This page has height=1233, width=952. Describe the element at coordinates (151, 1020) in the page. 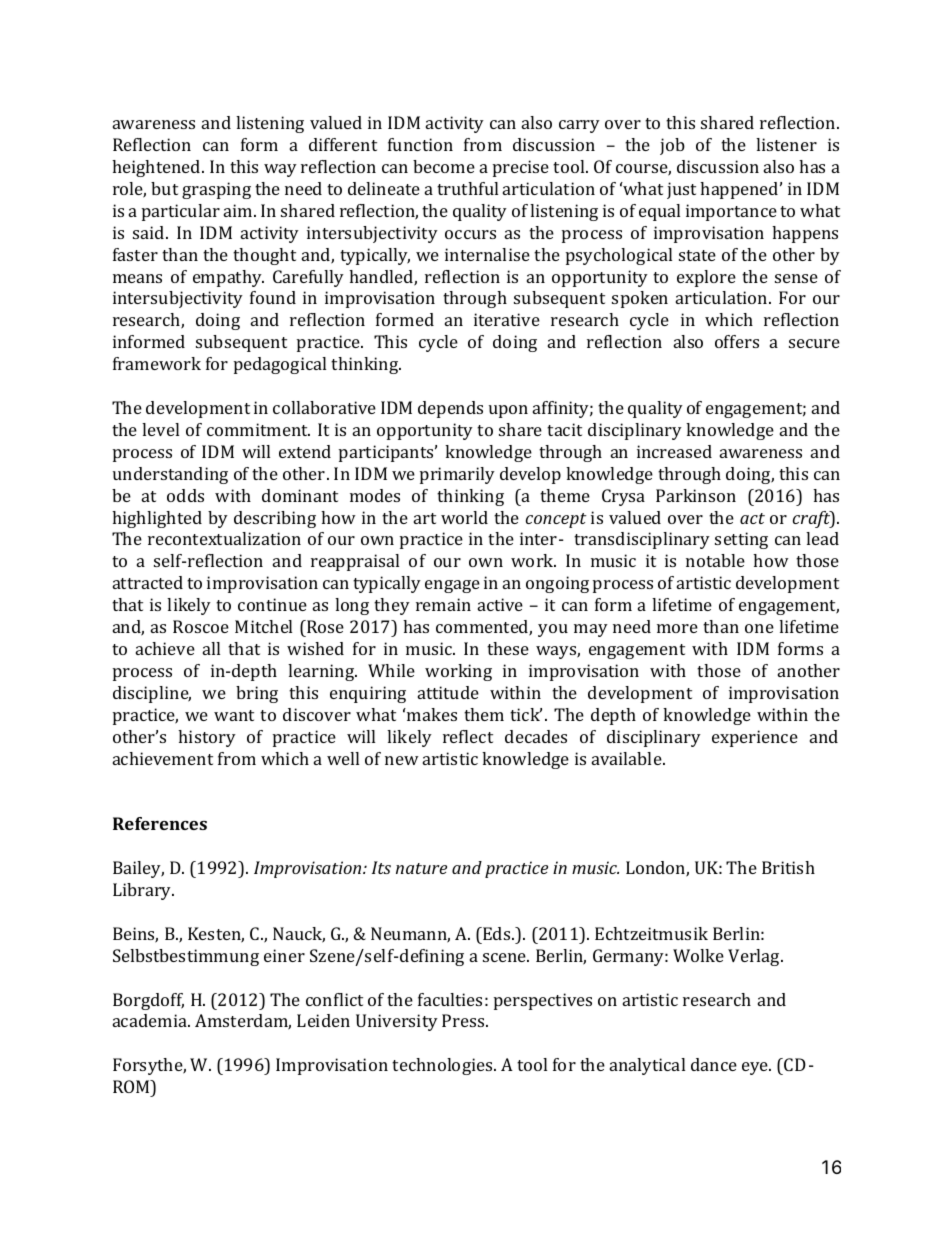

I see `academia` at that location.
